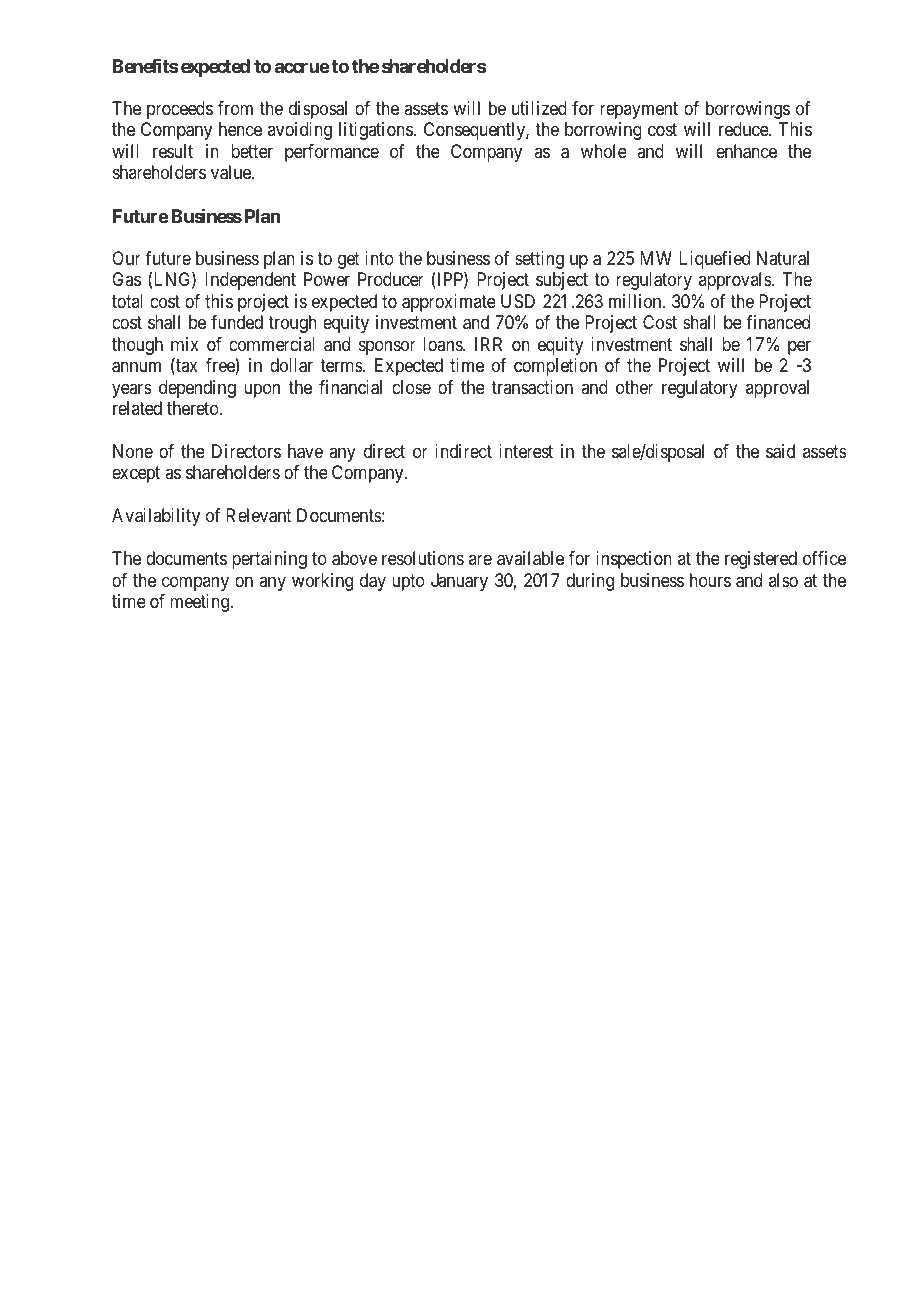 This screenshot has height=1307, width=924. Describe the element at coordinates (240, 129) in the screenshot. I see `hence` at that location.
